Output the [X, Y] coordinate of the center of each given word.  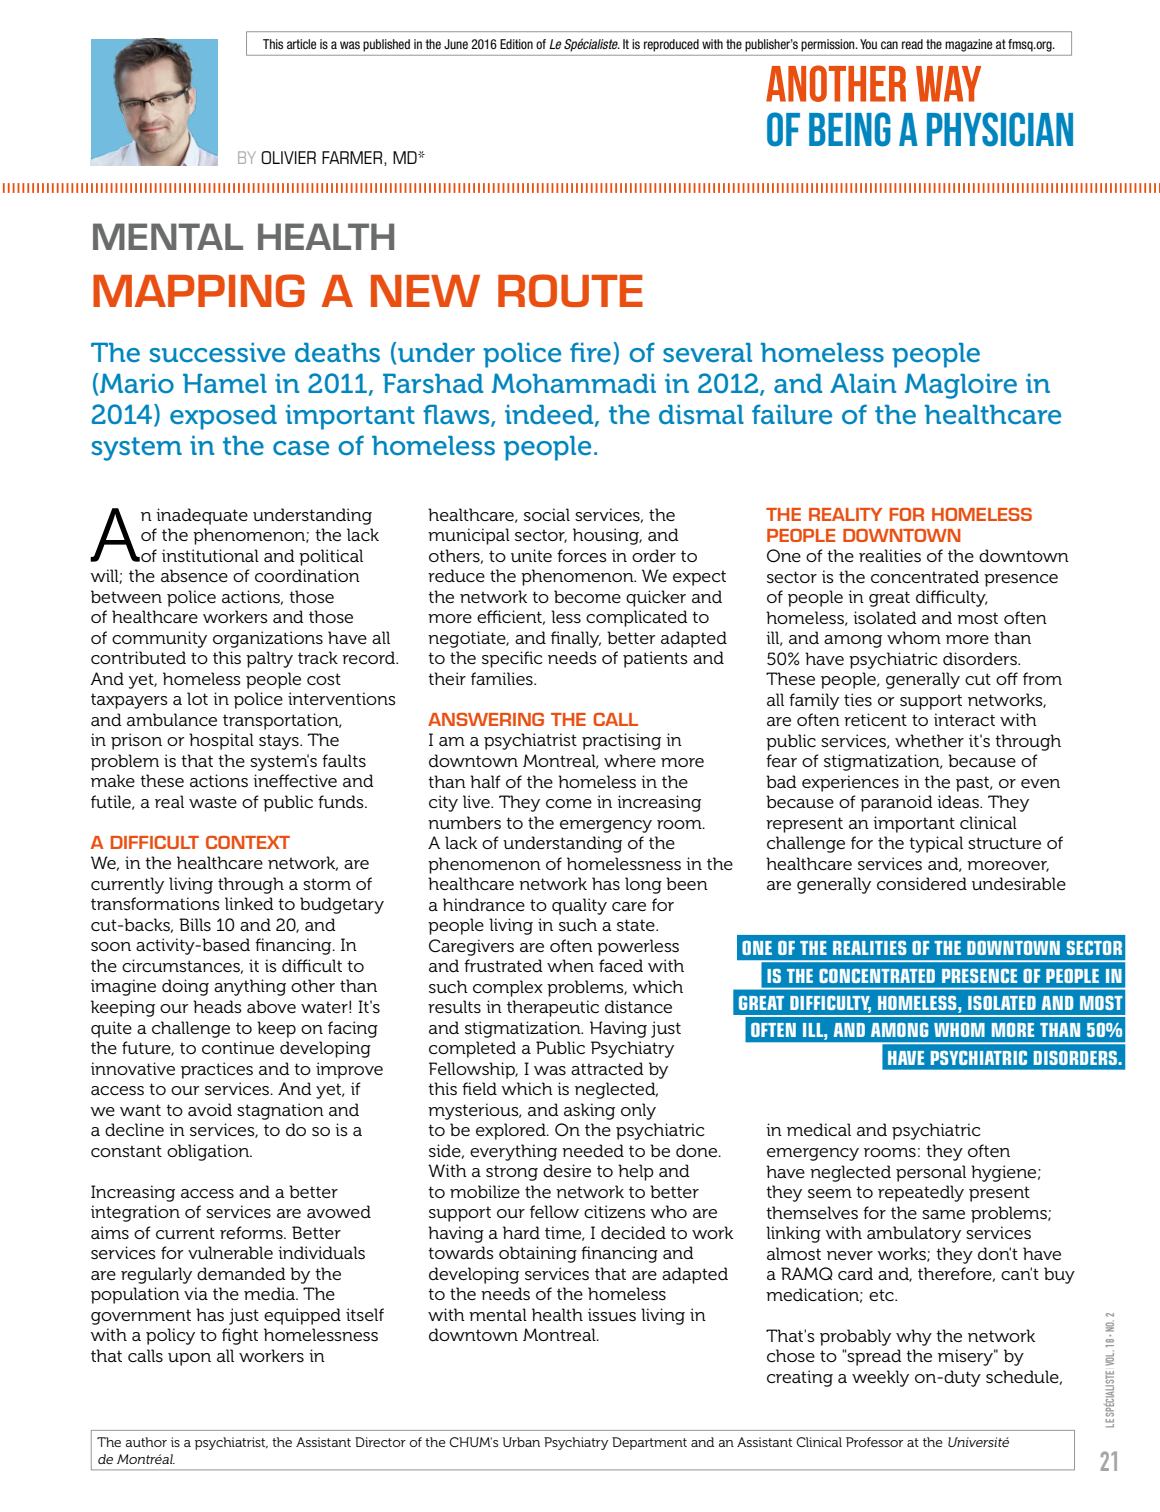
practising [621, 741]
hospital [221, 741]
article [301, 44]
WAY [948, 84]
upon [189, 1359]
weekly [880, 1378]
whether [929, 740]
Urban [521, 1442]
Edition [516, 44]
